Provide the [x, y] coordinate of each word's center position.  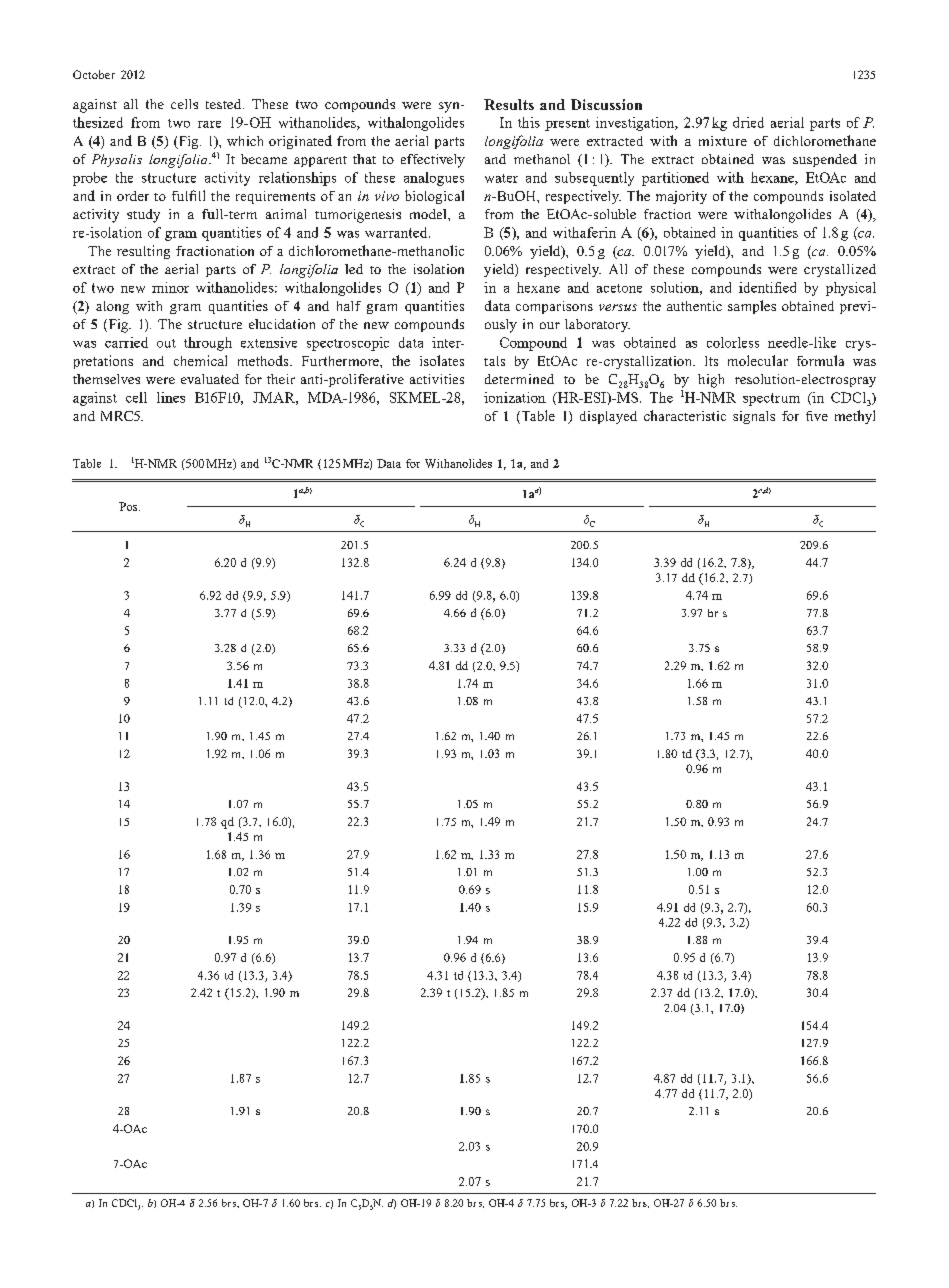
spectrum [771, 399]
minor [170, 287]
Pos [129, 506]
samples [752, 307]
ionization [515, 397]
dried [748, 122]
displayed [608, 417]
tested [225, 104]
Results [509, 104]
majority [681, 197]
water [501, 178]
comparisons [554, 307]
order [133, 196]
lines [171, 397]
